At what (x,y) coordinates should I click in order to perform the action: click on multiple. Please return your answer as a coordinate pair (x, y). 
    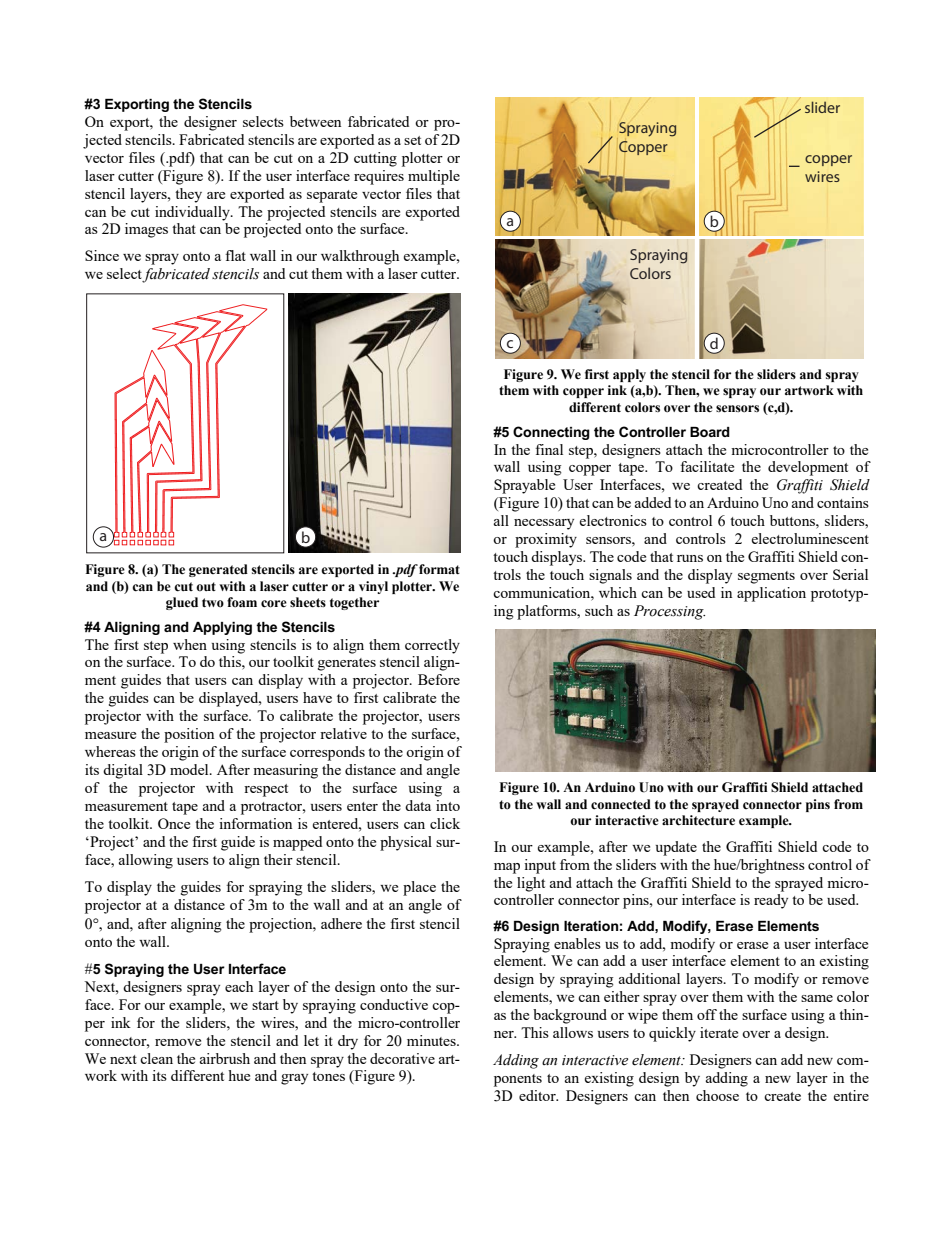
    Looking at the image, I should click on (434, 177).
